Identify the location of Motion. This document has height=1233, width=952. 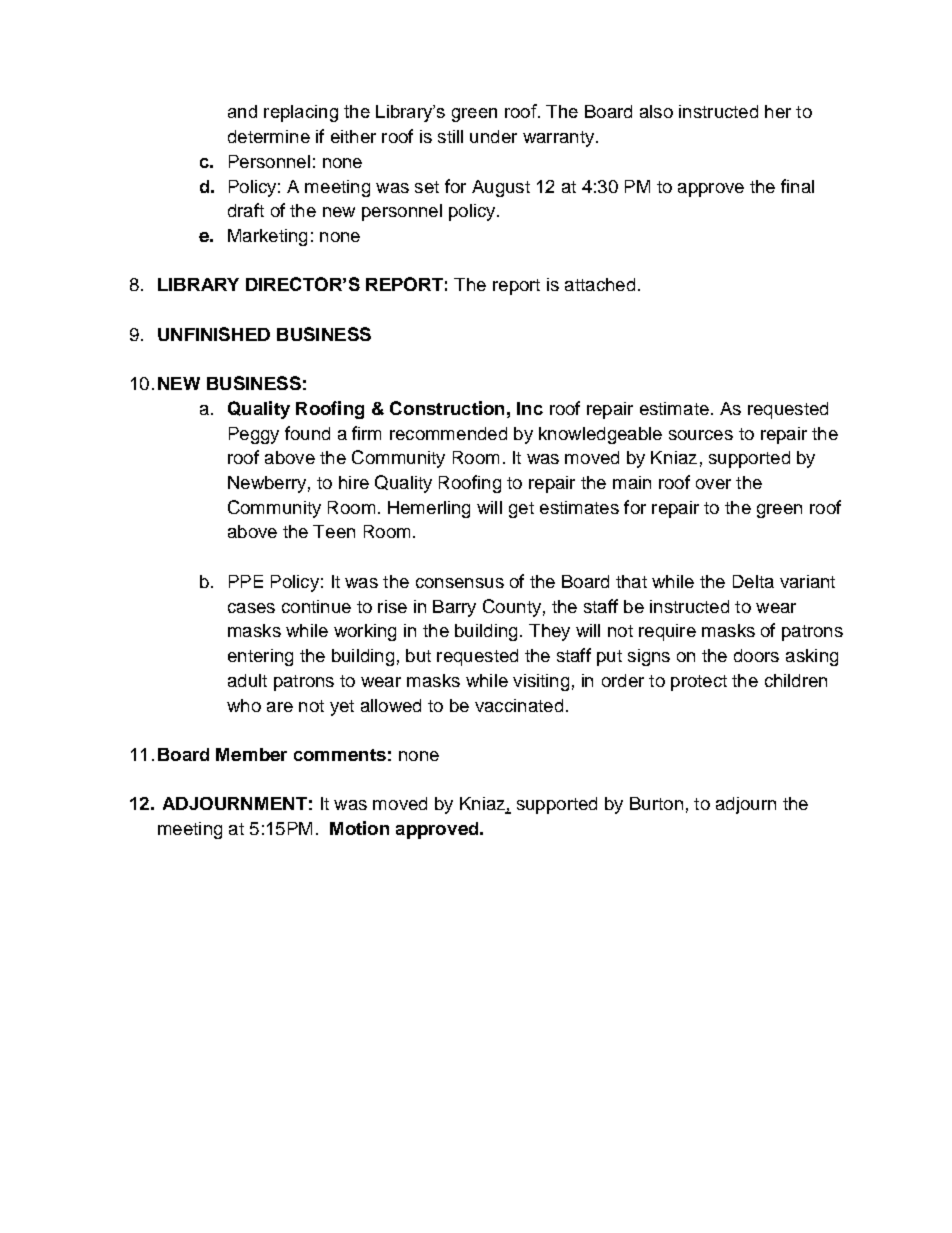
(359, 828).
